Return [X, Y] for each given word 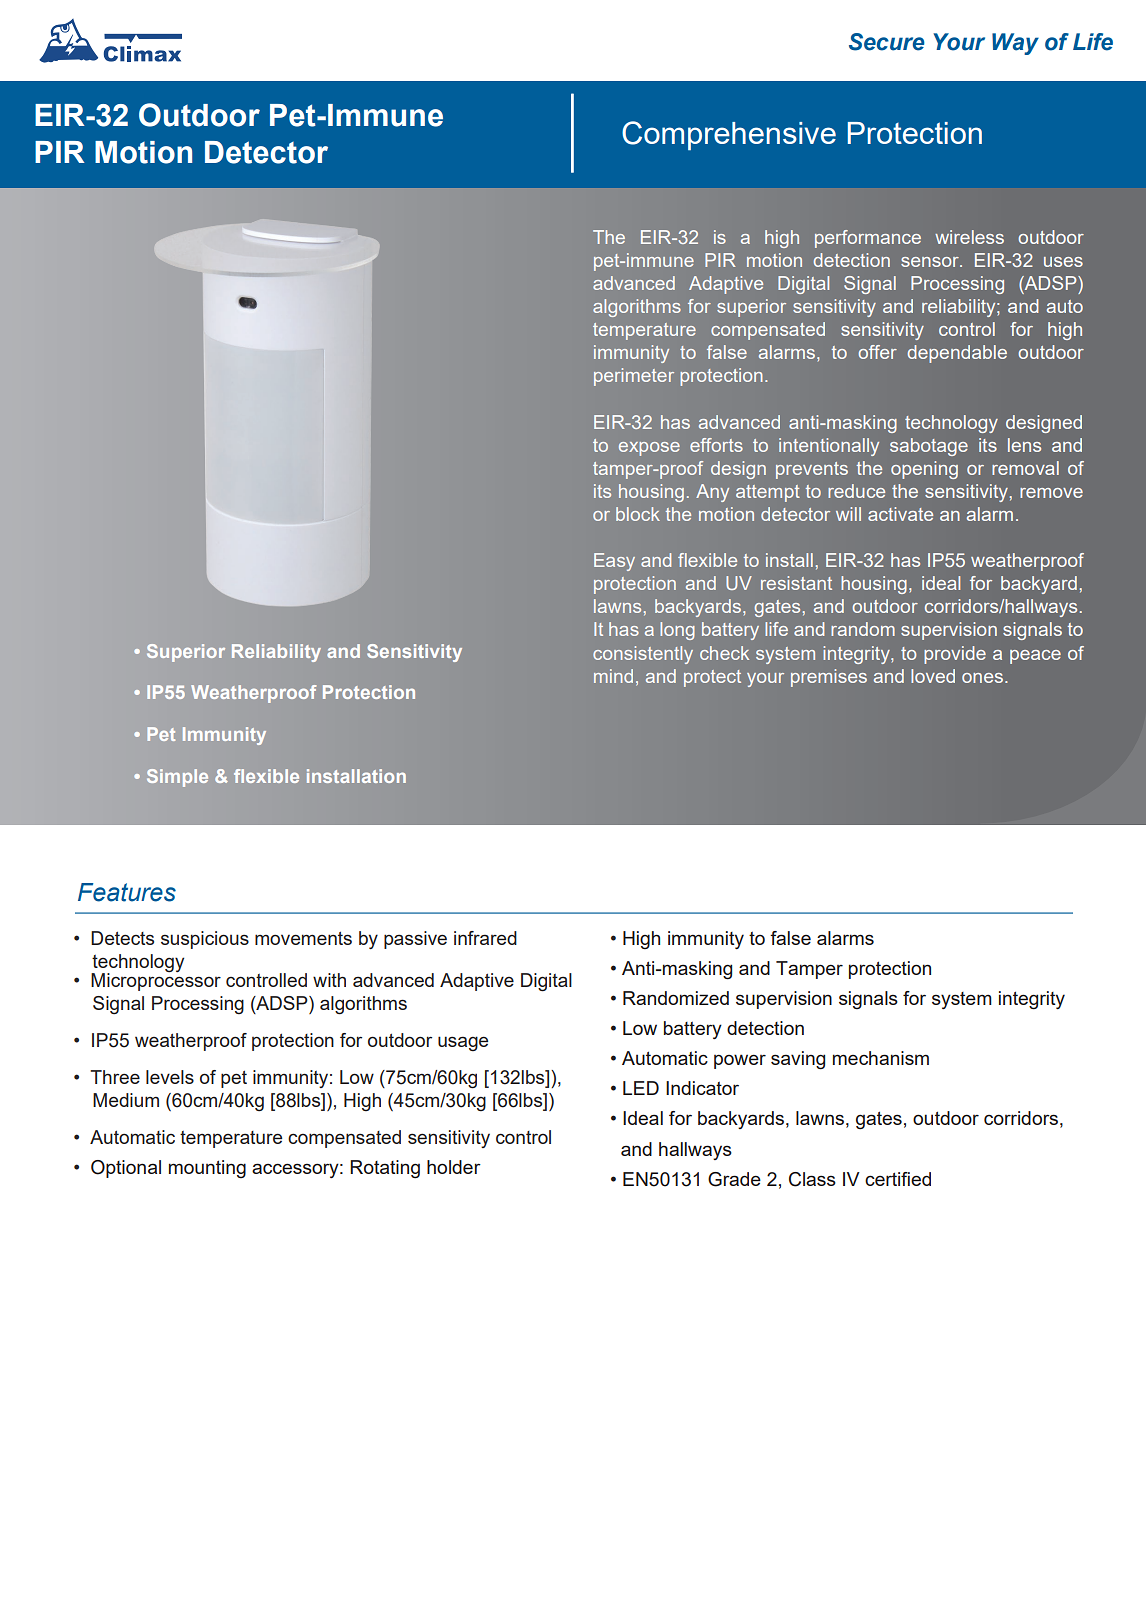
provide [955, 655]
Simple [177, 778]
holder [454, 1167]
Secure [887, 42]
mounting [207, 1169]
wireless [969, 237]
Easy [614, 562]
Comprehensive [729, 136]
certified [898, 1179]
